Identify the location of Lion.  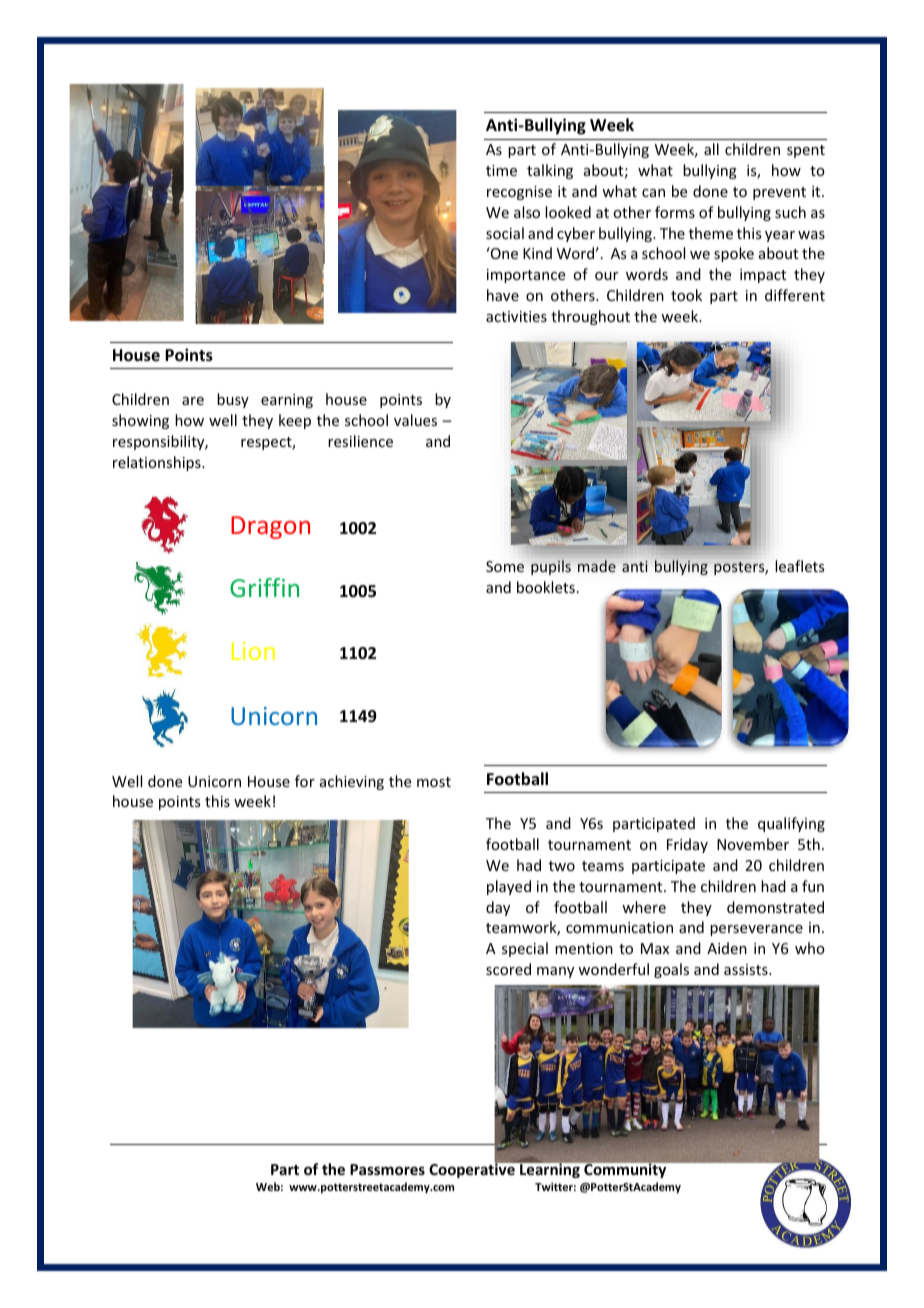
(253, 651).
